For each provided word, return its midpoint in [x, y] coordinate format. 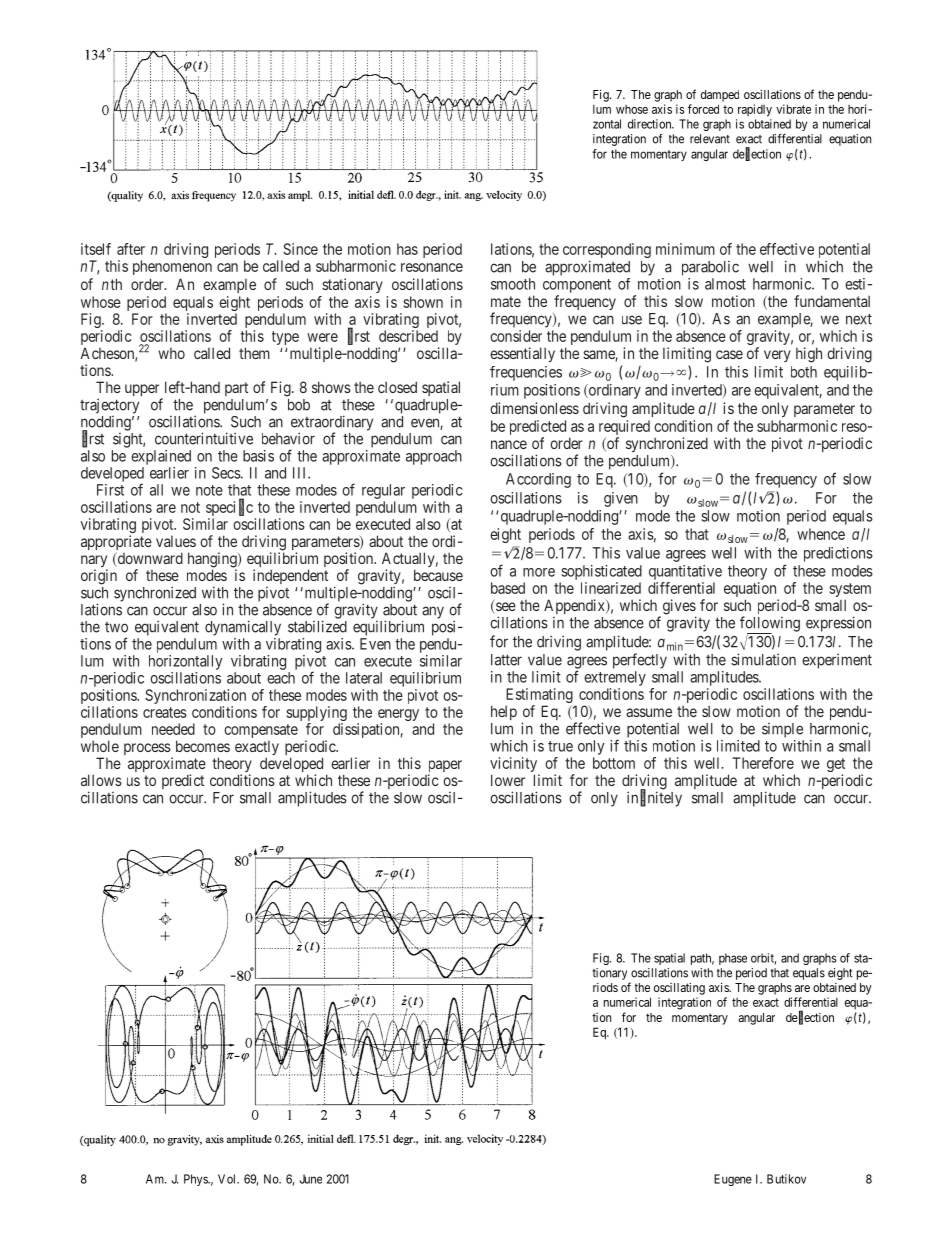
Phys [196, 1180]
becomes [203, 746]
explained [161, 457]
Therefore [763, 763]
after [131, 249]
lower [508, 780]
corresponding [607, 252]
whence [821, 534]
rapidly [755, 110]
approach [434, 457]
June [311, 1179]
